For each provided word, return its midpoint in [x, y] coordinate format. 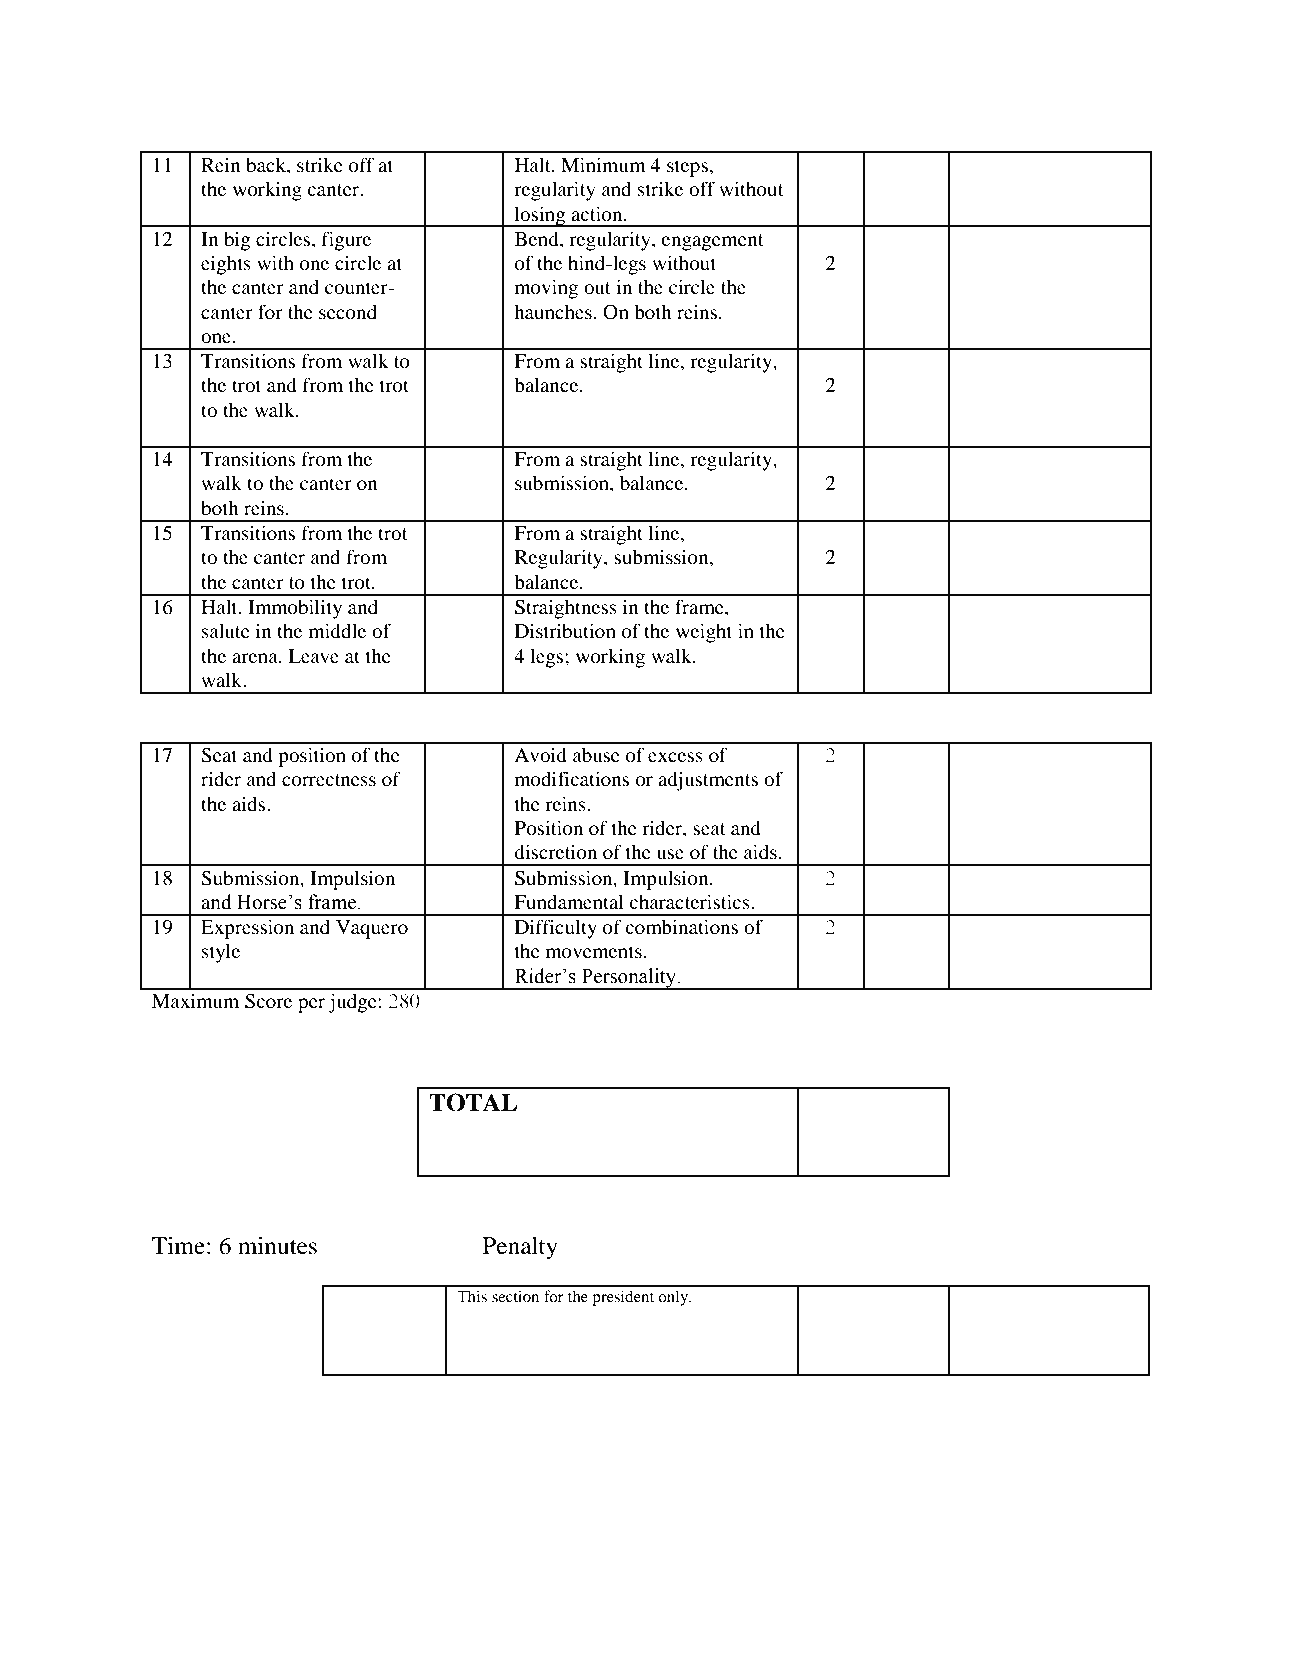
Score [268, 1001]
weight [704, 633]
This [472, 1296]
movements [595, 952]
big [237, 241]
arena [256, 658]
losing [540, 216]
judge [354, 1003]
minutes [277, 1245]
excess [675, 757]
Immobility [295, 609]
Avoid [540, 754]
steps [687, 168]
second [348, 312]
